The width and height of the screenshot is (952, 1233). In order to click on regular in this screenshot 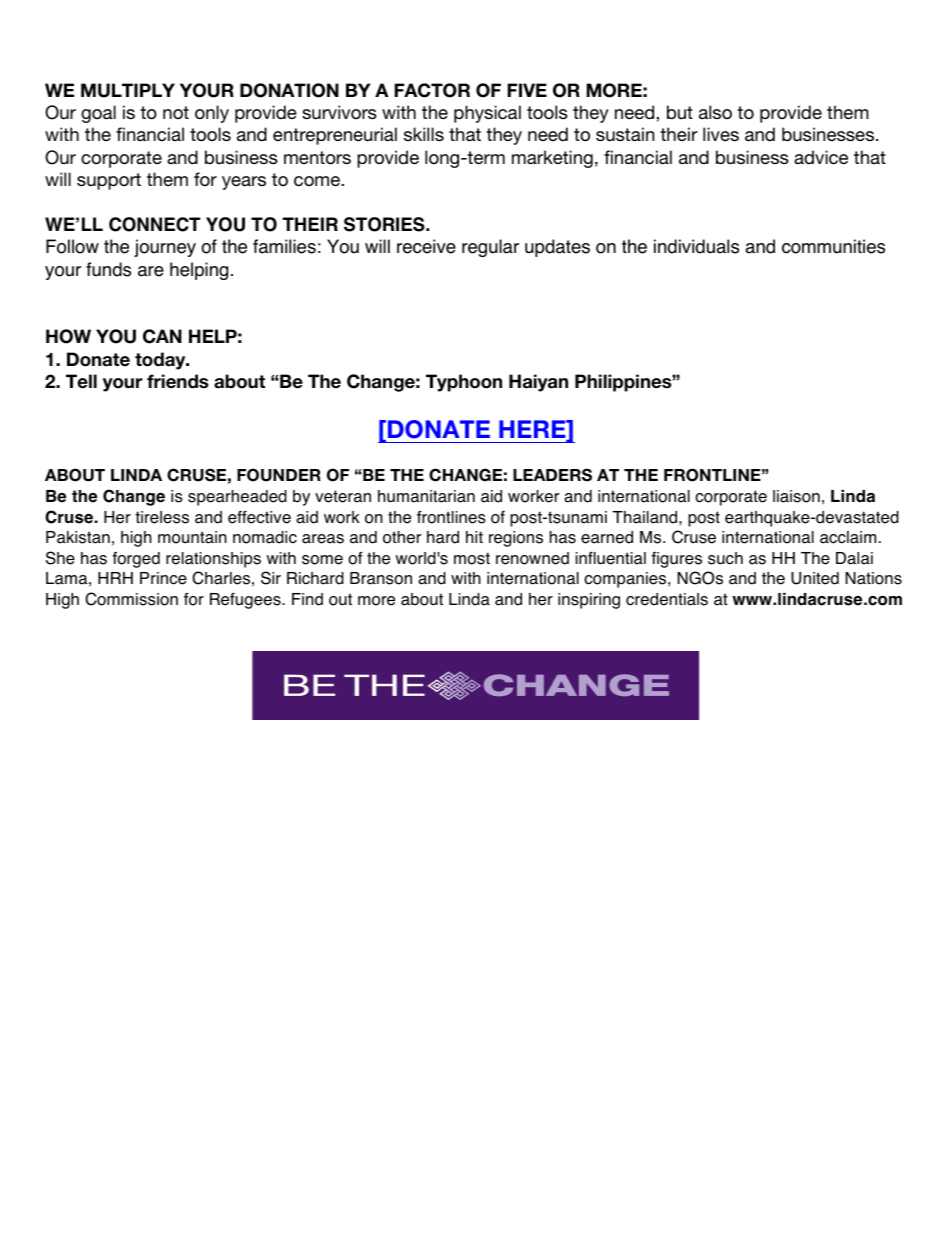, I will do `click(490, 248)`.
